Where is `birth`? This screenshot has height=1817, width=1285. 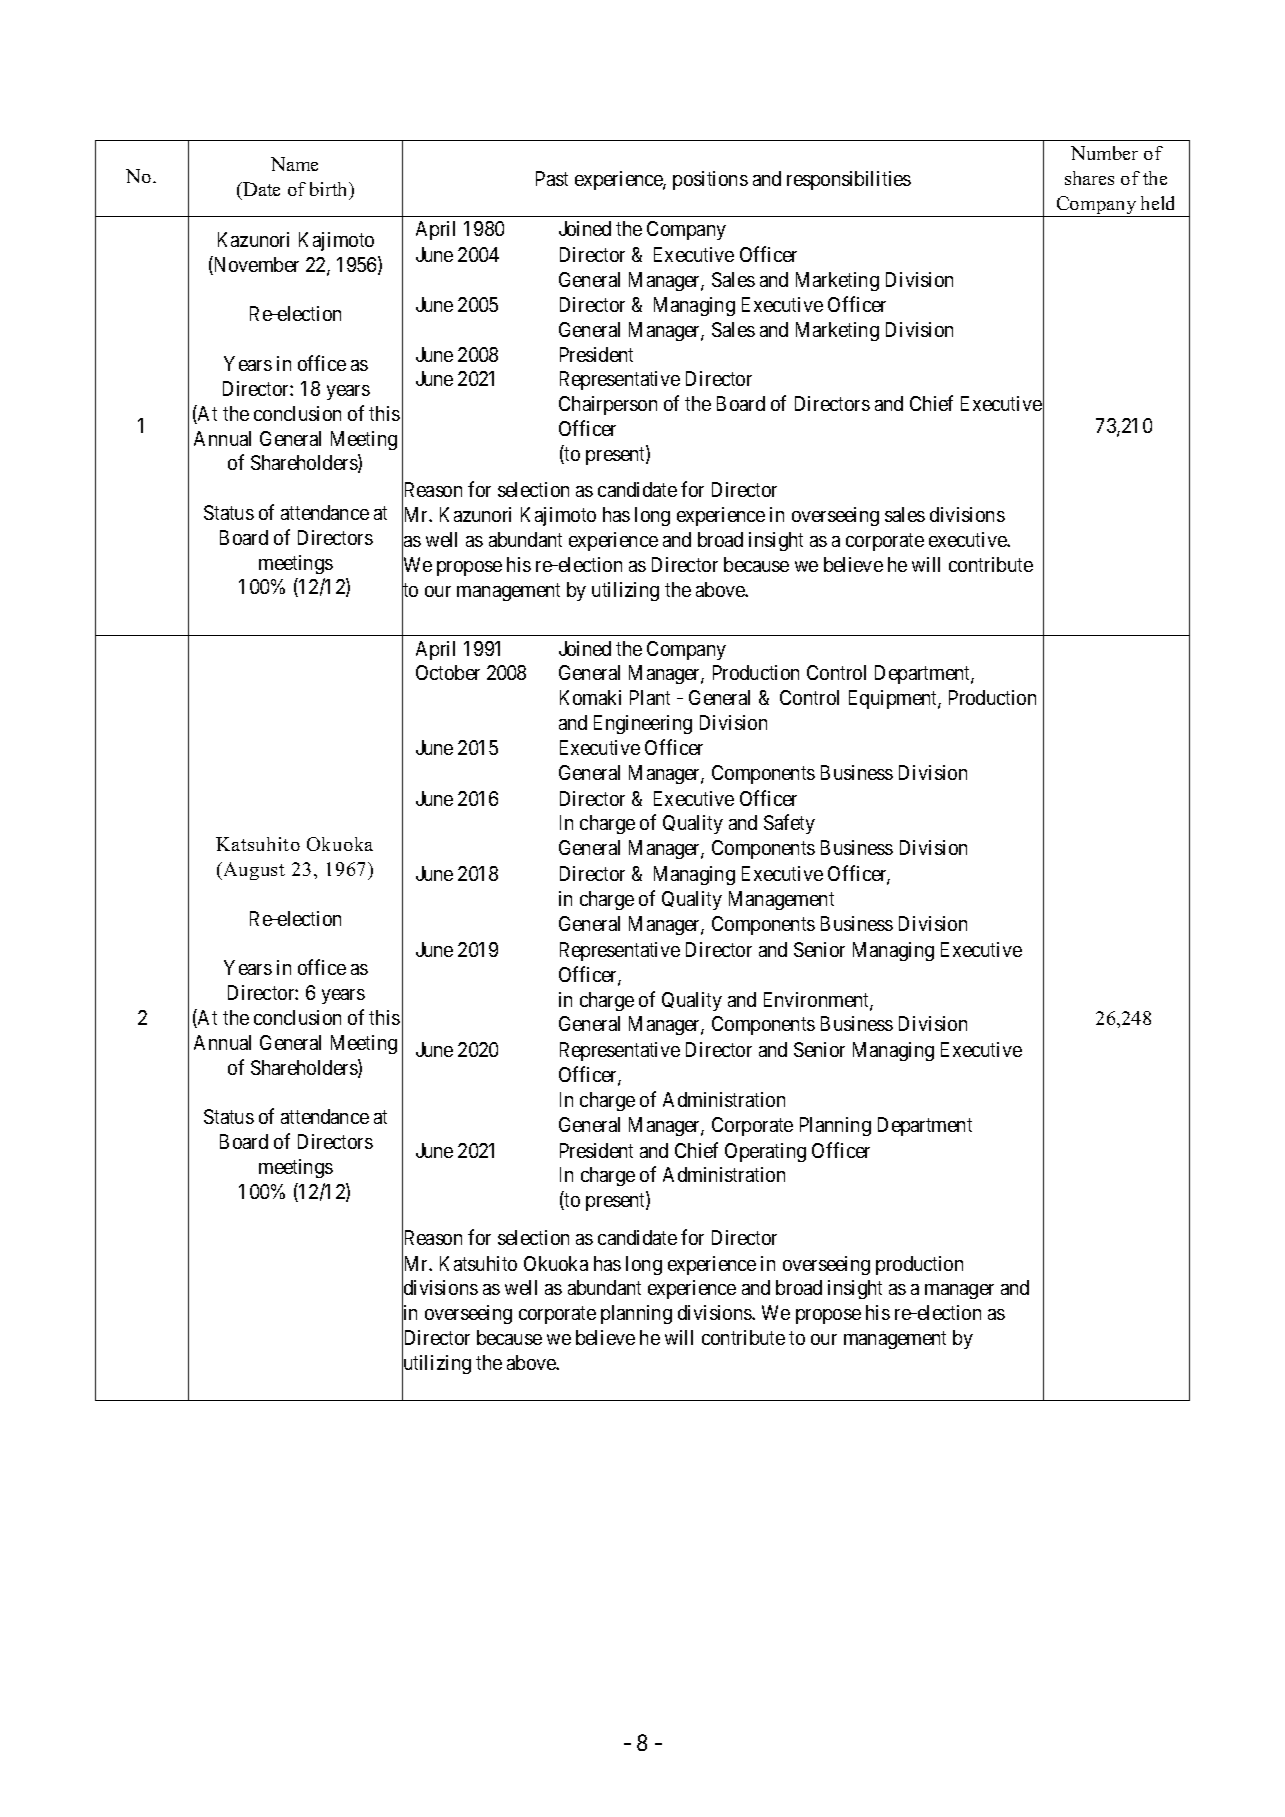 birth is located at coordinates (330, 190).
